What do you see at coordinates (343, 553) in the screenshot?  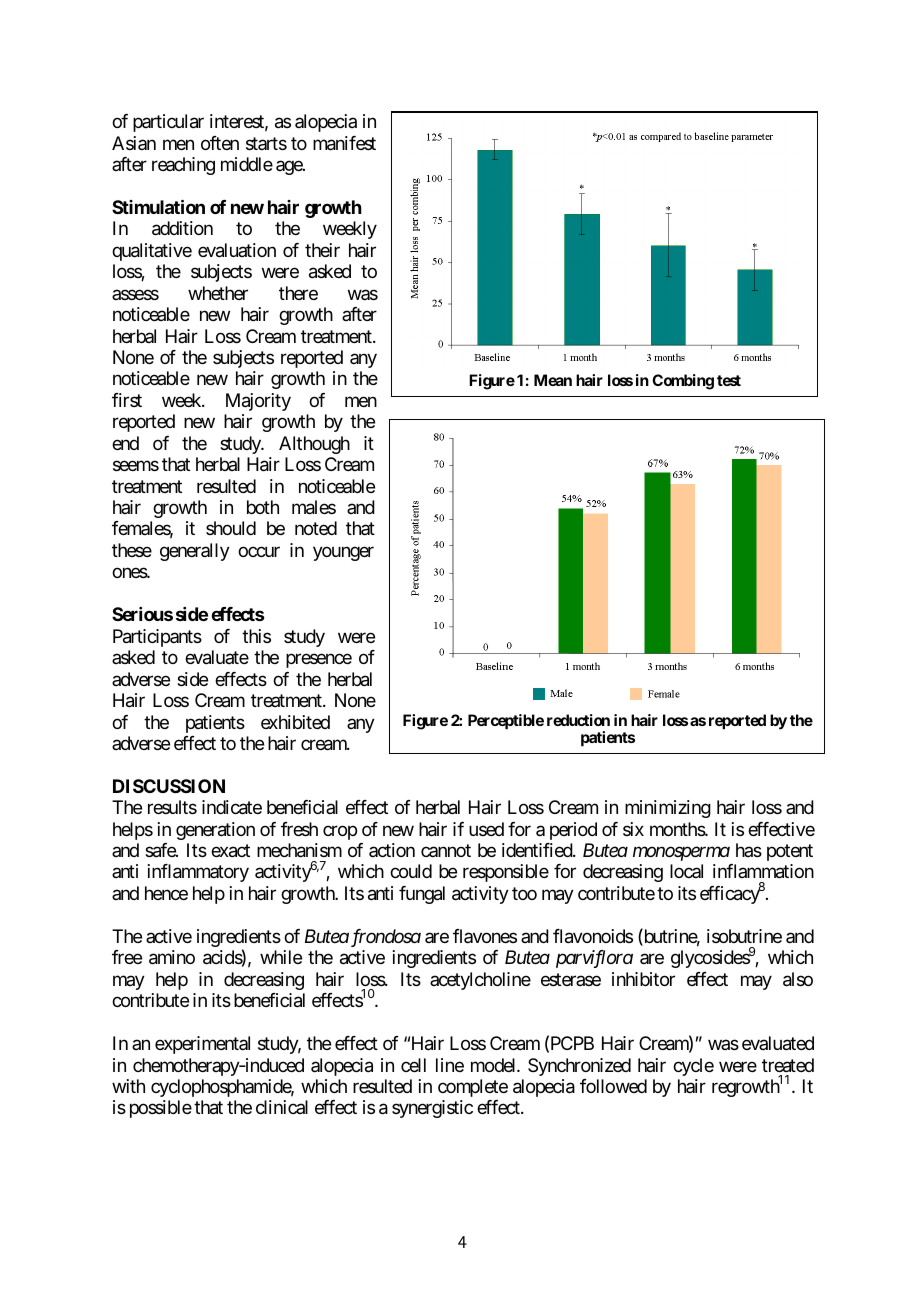 I see `younger` at bounding box center [343, 553].
